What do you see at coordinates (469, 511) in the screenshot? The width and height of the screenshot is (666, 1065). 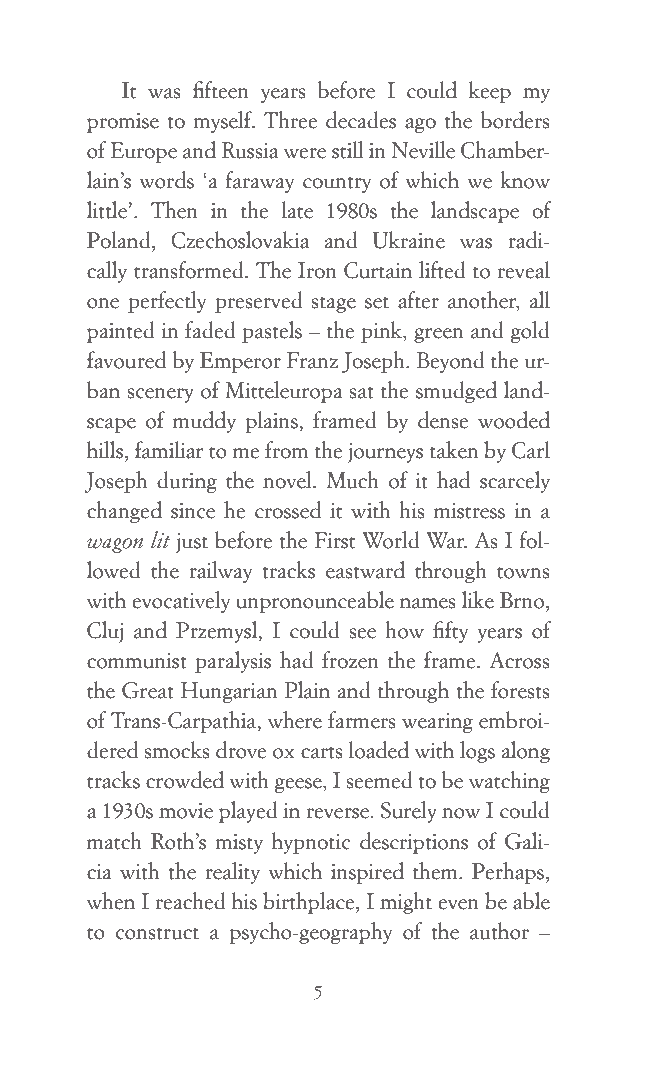 I see `mistress` at bounding box center [469, 511].
